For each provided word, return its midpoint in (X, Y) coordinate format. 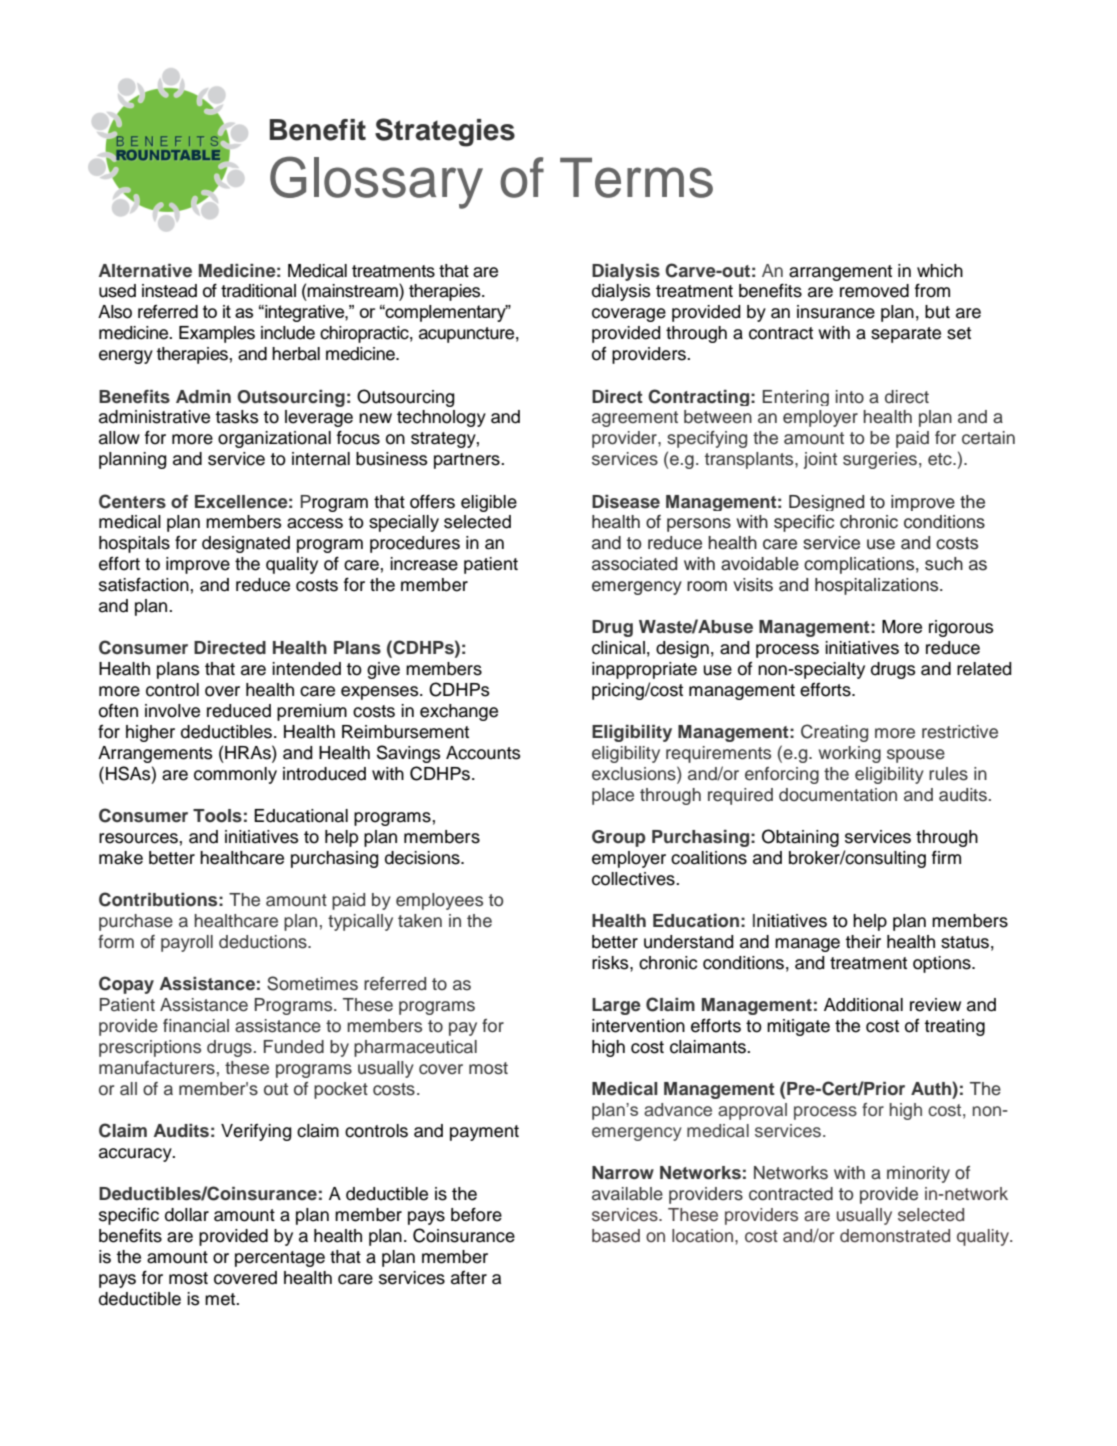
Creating (834, 733)
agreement (635, 419)
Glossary (376, 182)
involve (172, 711)
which (940, 271)
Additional (863, 1005)
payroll (187, 943)
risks (611, 963)
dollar (187, 1215)
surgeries (880, 460)
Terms (636, 177)
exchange (459, 712)
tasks (237, 417)
